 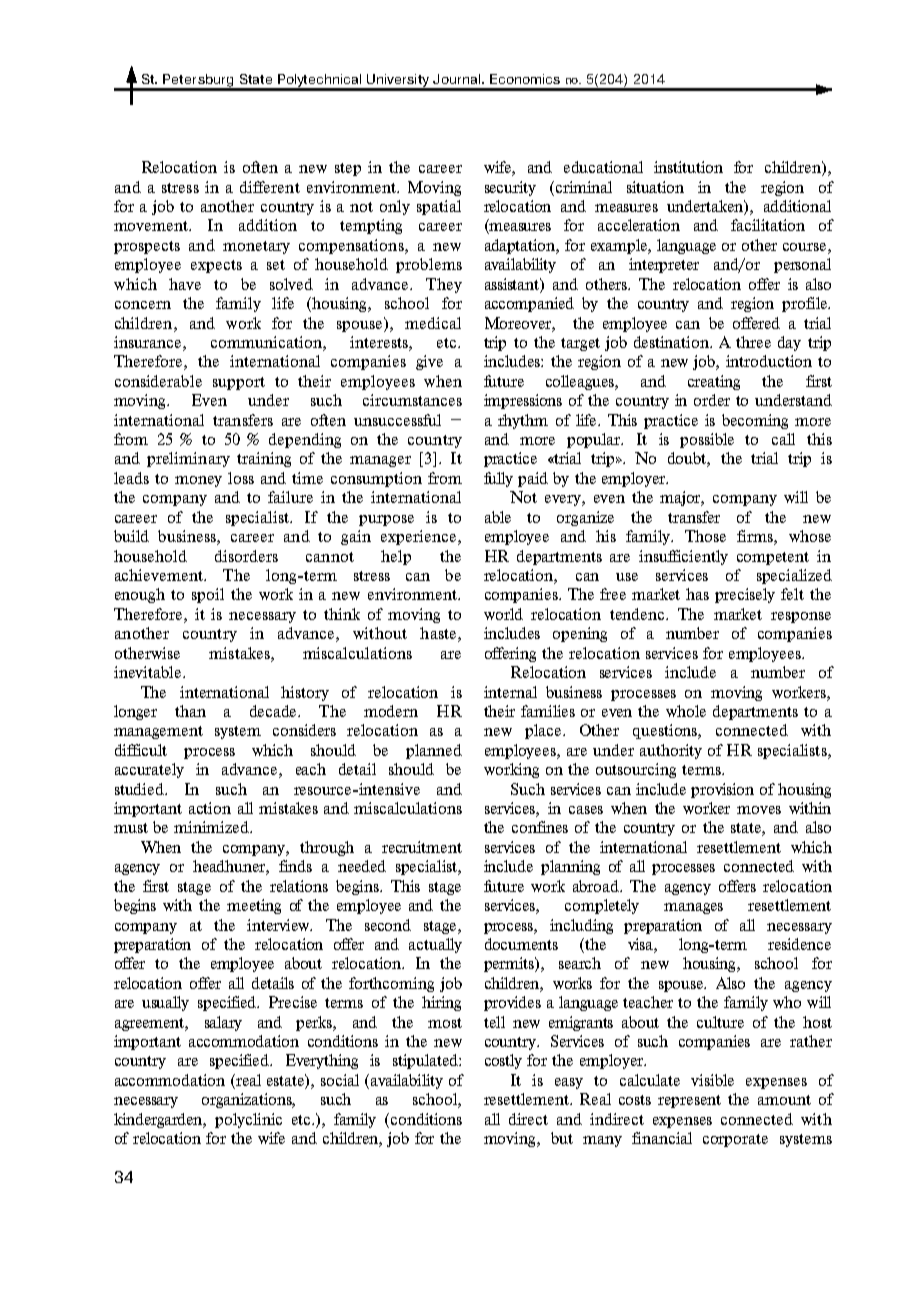 I want to click on world, so click(x=503, y=614).
